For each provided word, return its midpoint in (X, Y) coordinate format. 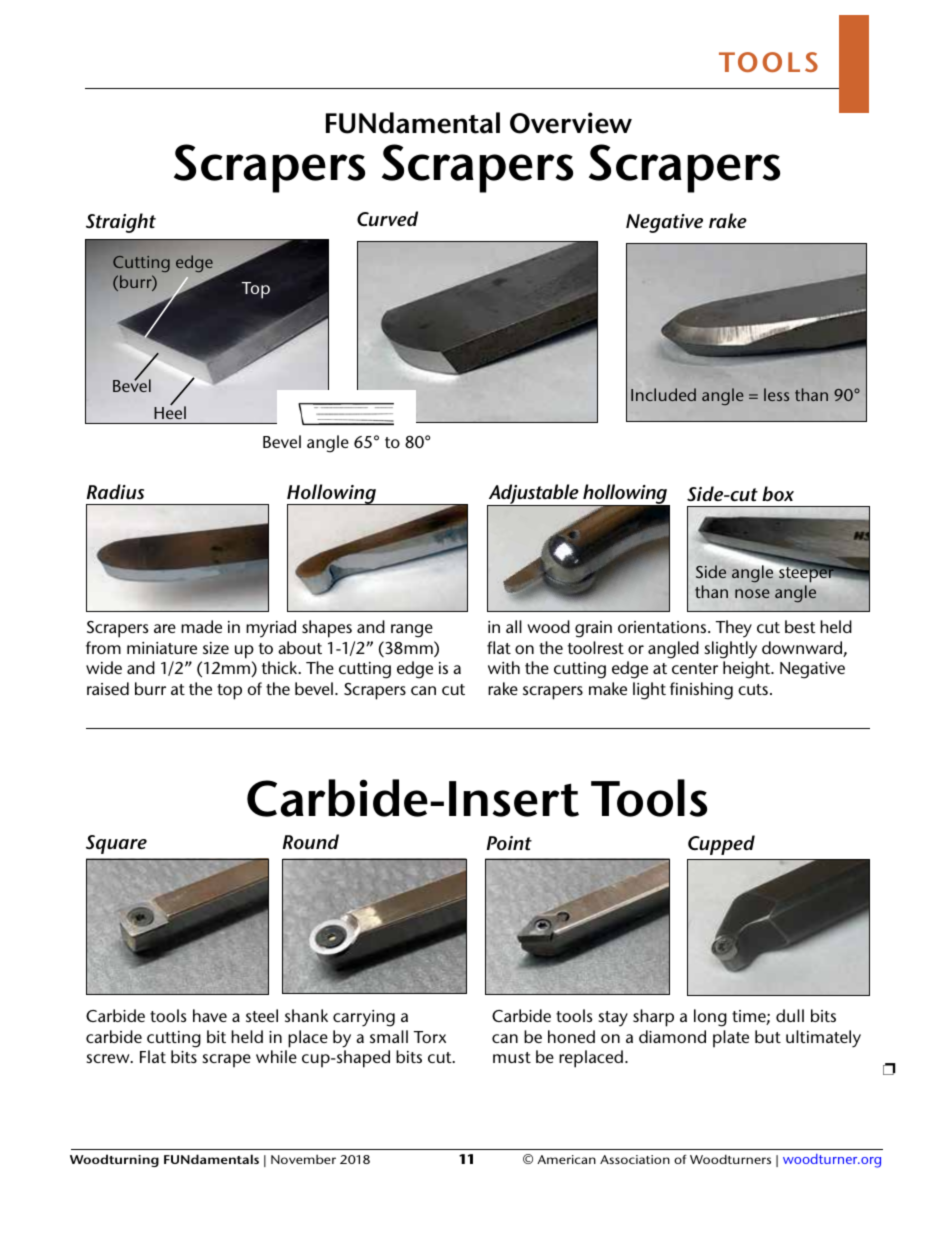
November (303, 1159)
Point (509, 843)
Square (116, 844)
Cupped (721, 845)
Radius (115, 492)
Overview (571, 123)
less (776, 394)
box (778, 493)
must (512, 1057)
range (412, 631)
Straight (121, 223)
